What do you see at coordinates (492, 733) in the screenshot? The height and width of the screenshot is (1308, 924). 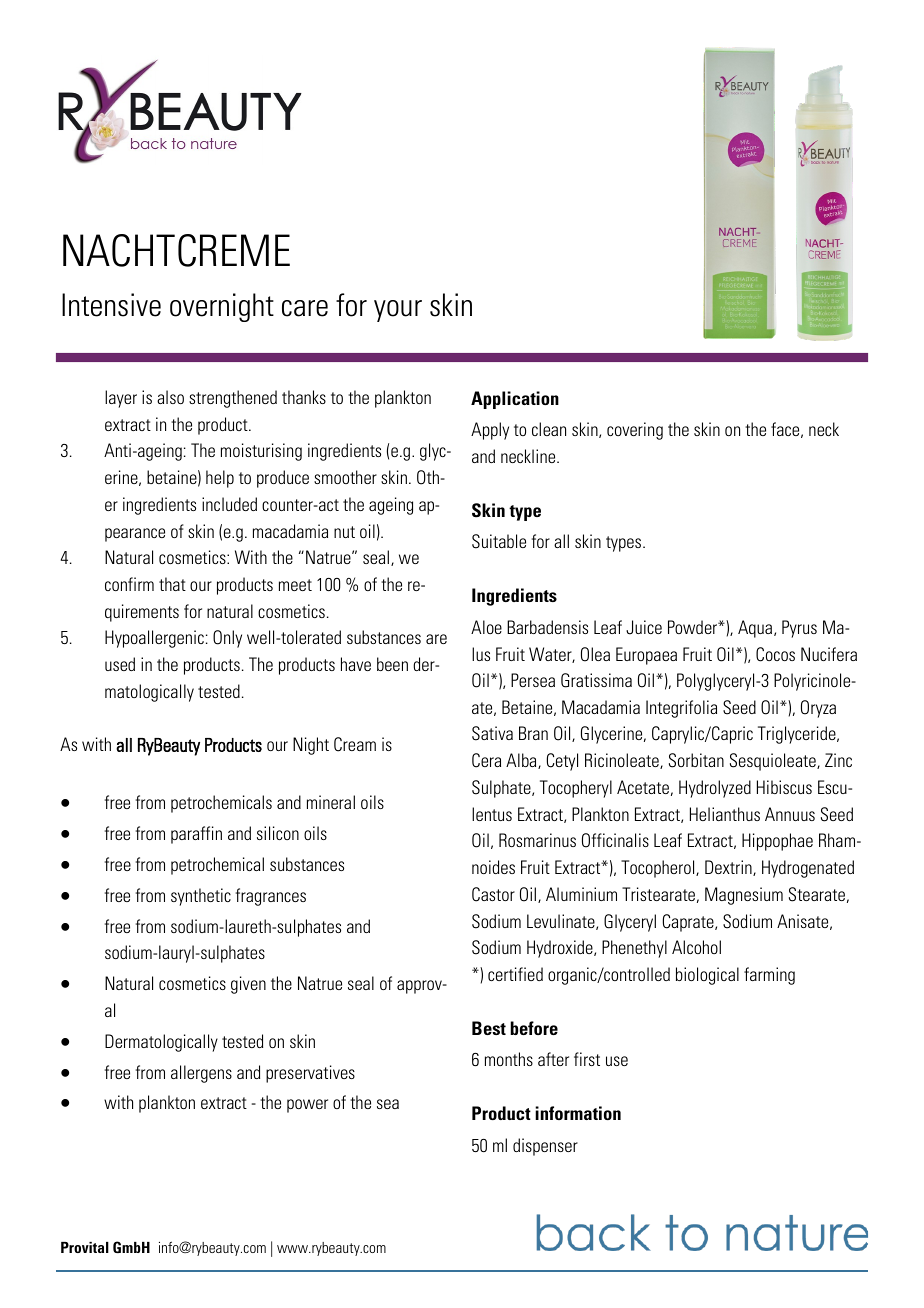 I see `Sativa` at bounding box center [492, 733].
